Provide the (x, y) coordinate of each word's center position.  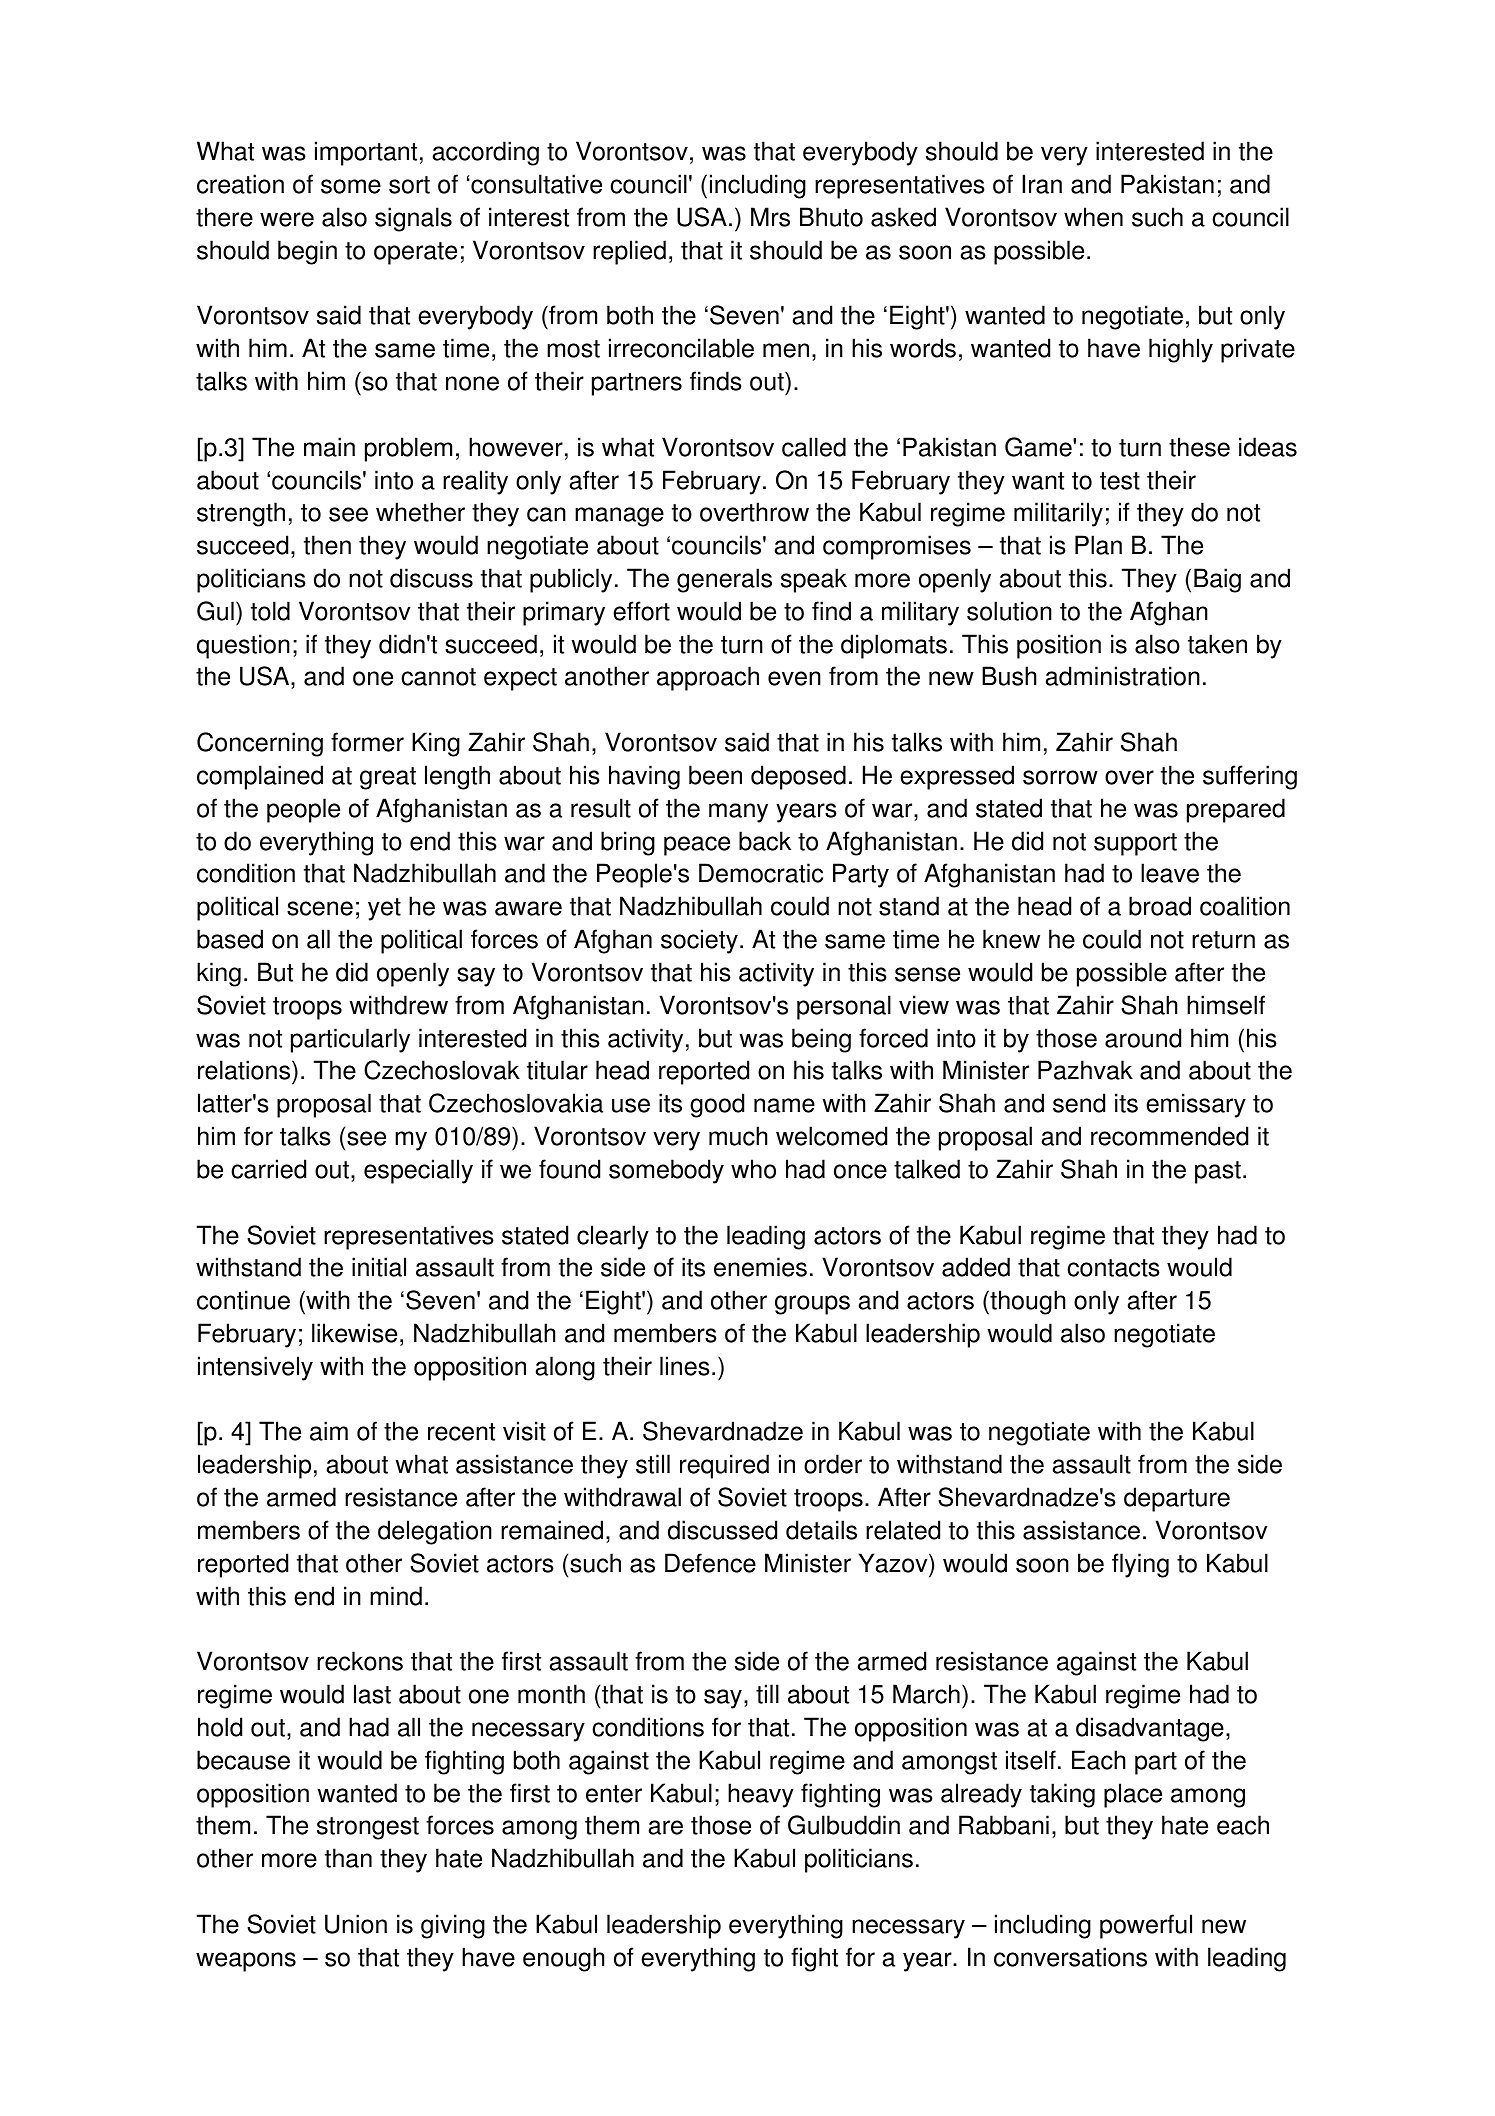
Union (356, 1924)
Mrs (770, 217)
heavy (761, 1795)
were (287, 219)
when (1093, 217)
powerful (1146, 1926)
